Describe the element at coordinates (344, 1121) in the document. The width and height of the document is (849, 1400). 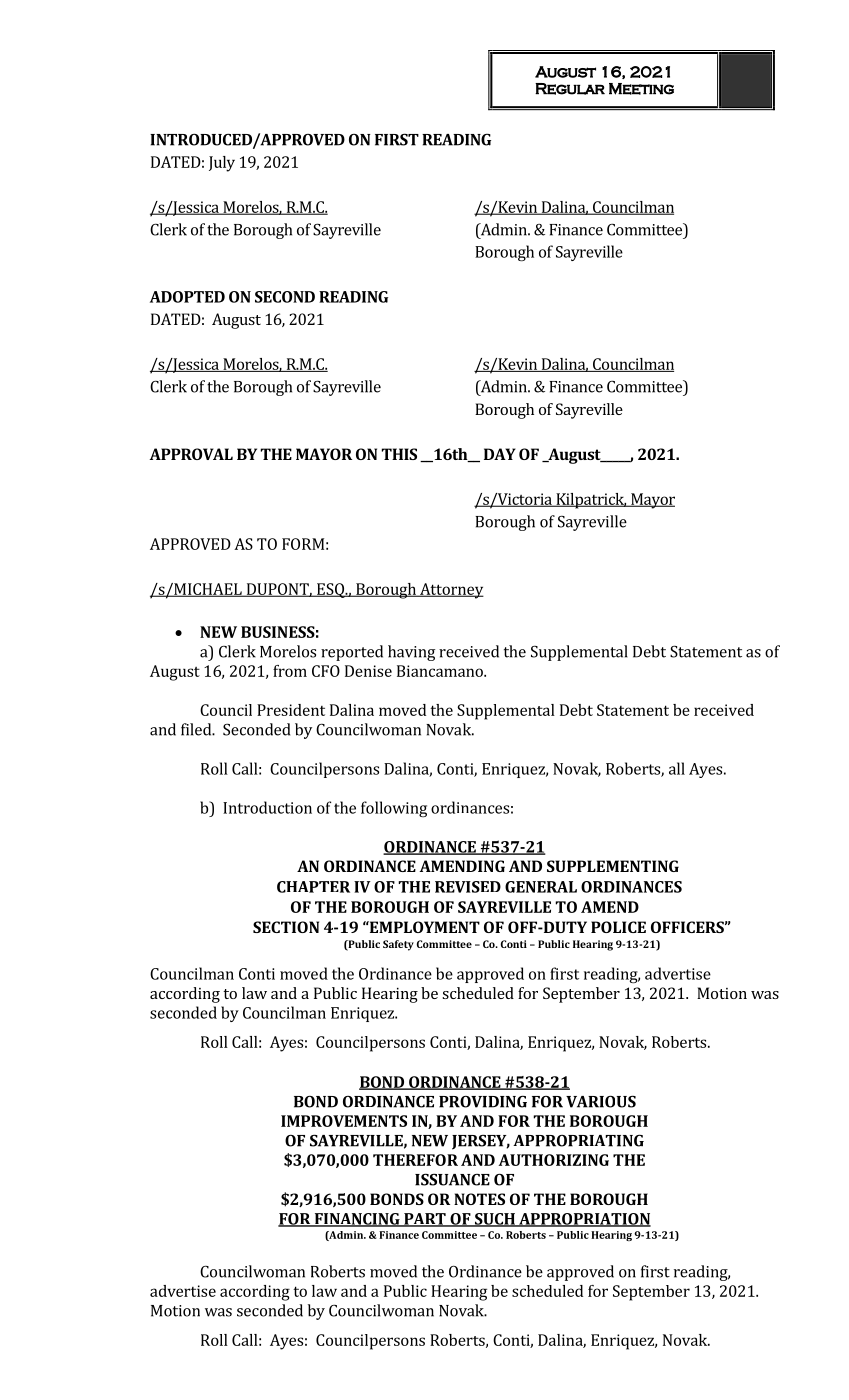
I see `IMPROVEMENTS` at that location.
